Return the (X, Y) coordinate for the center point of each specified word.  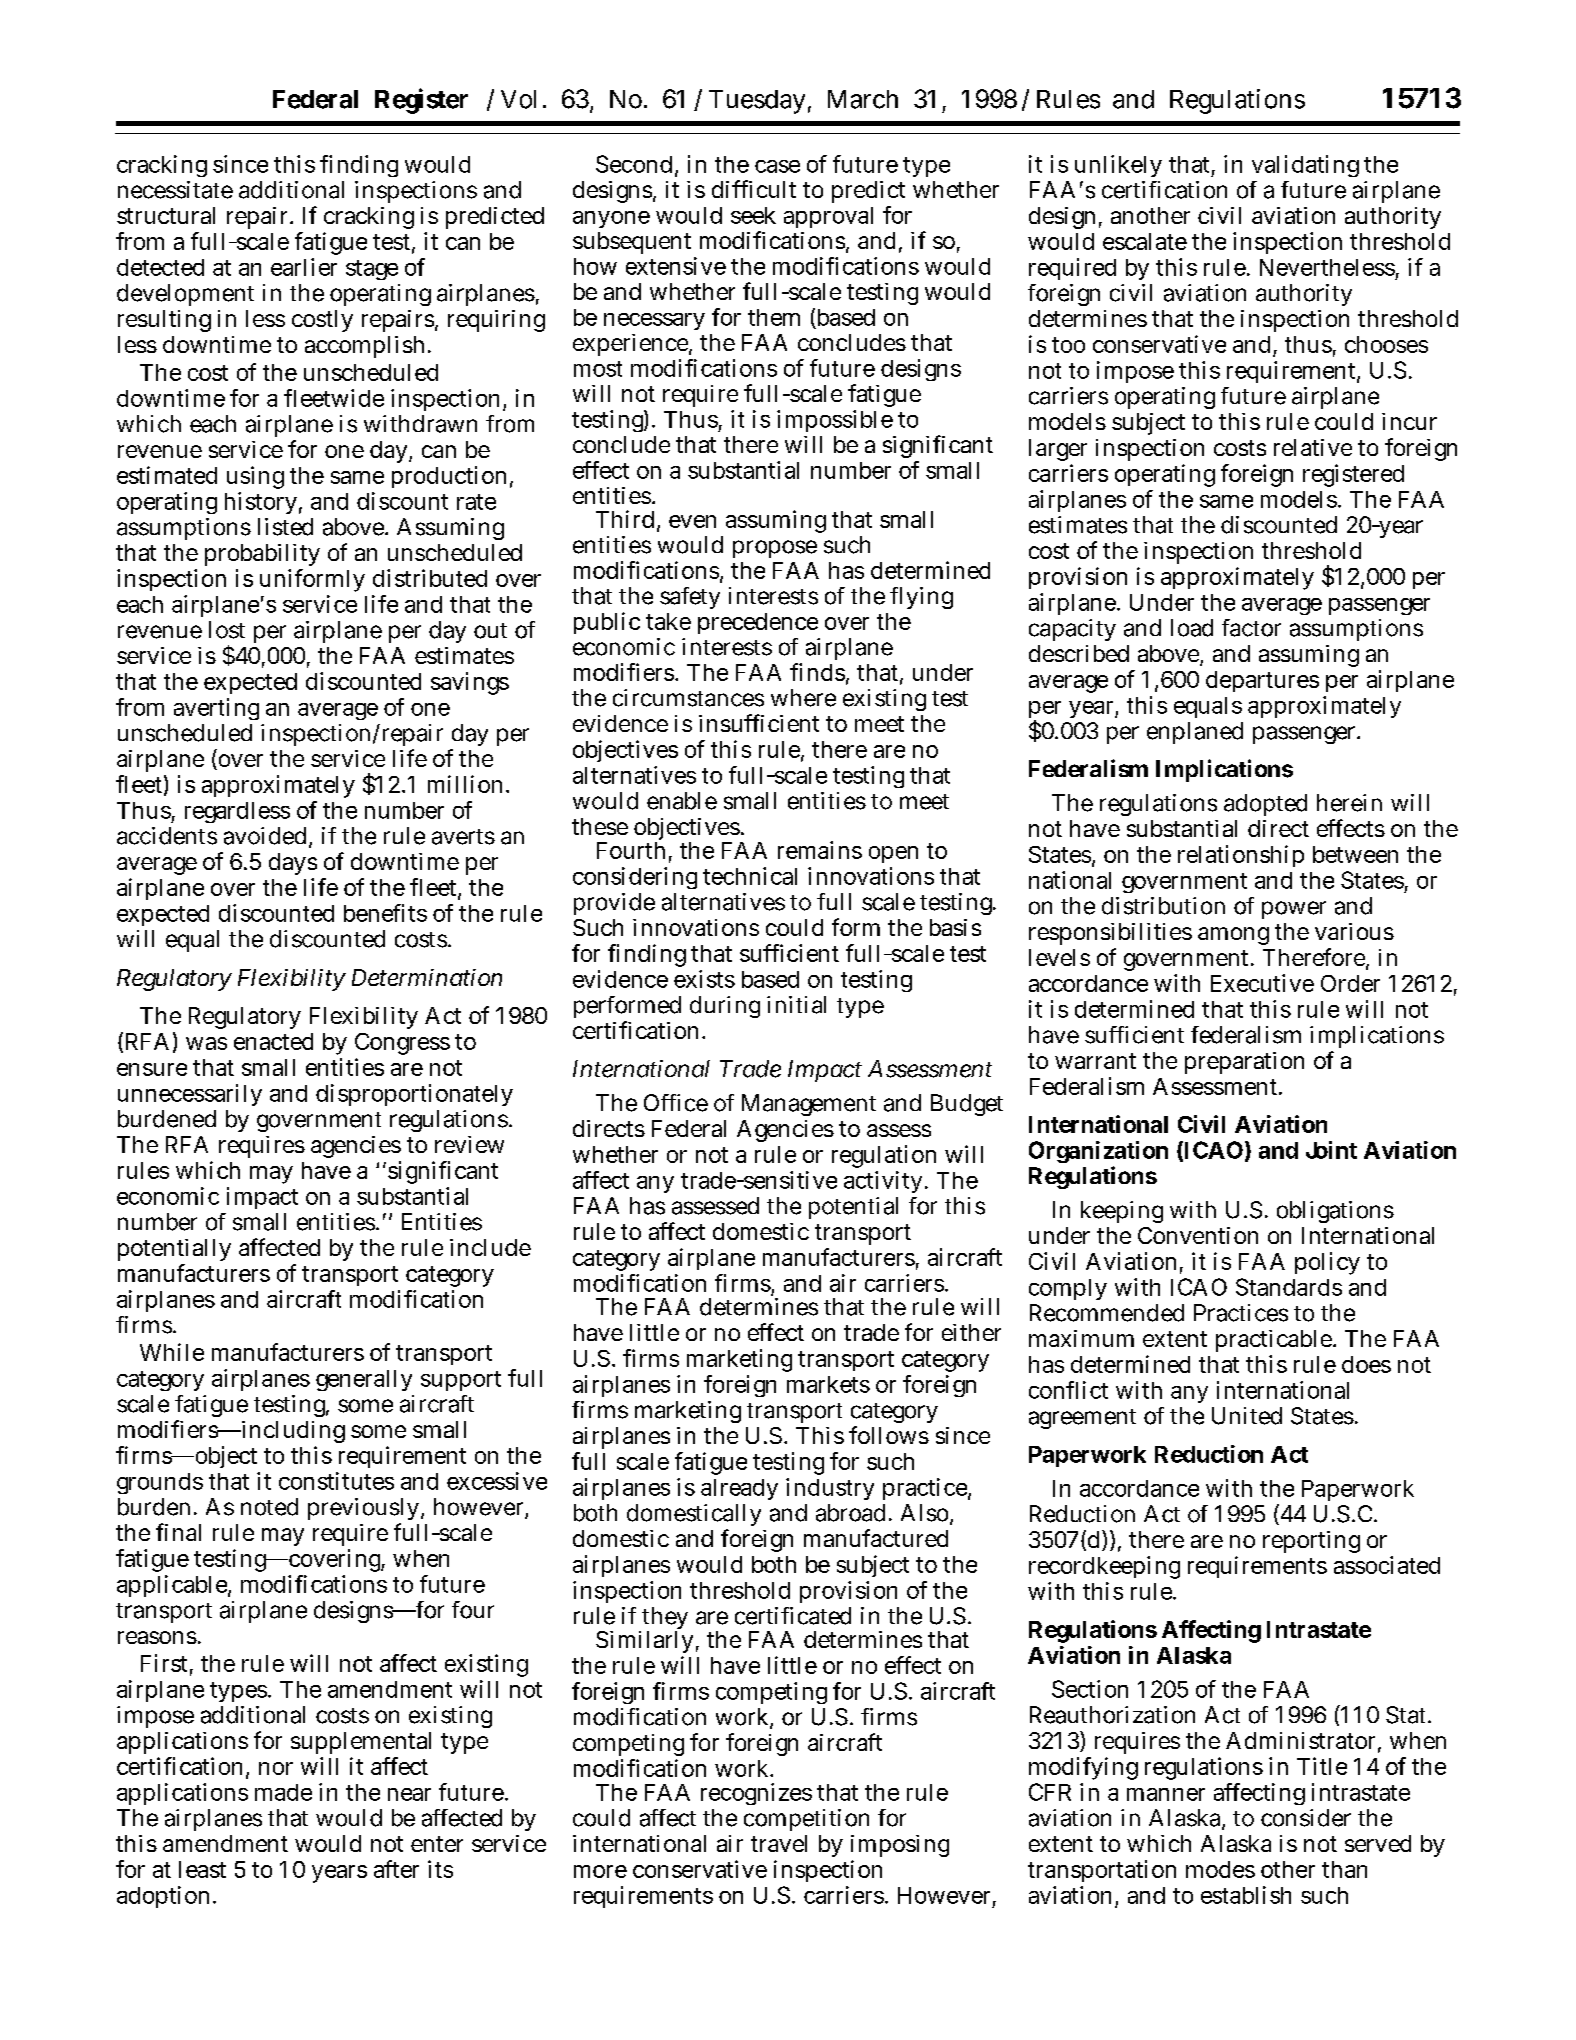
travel (779, 1843)
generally (364, 1380)
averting (216, 709)
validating (1305, 166)
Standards (1289, 1287)
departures (1262, 681)
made (283, 1792)
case (777, 166)
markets (828, 1384)
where (803, 698)
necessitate (175, 190)
